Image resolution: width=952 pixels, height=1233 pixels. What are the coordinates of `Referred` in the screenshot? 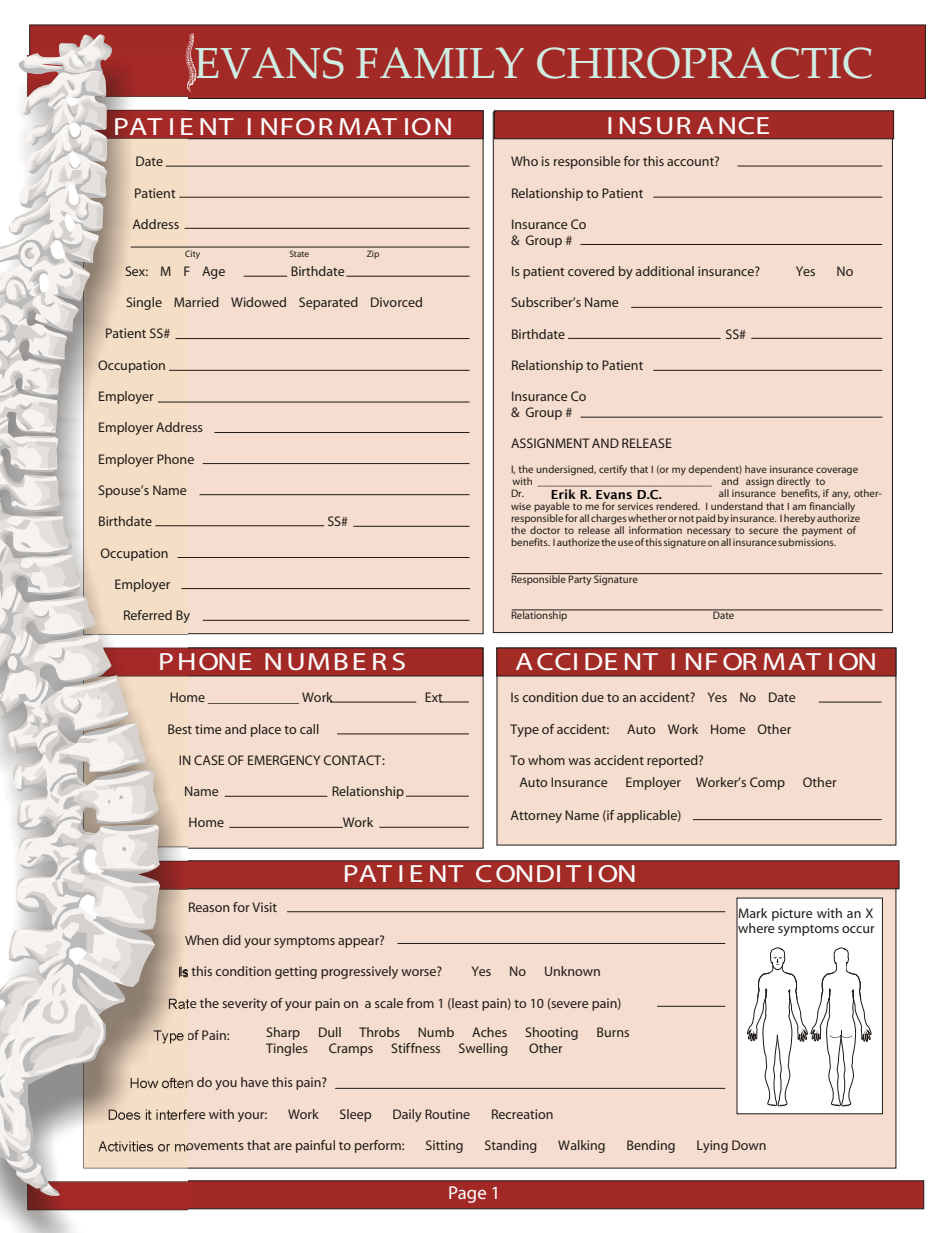 It's located at (148, 615).
